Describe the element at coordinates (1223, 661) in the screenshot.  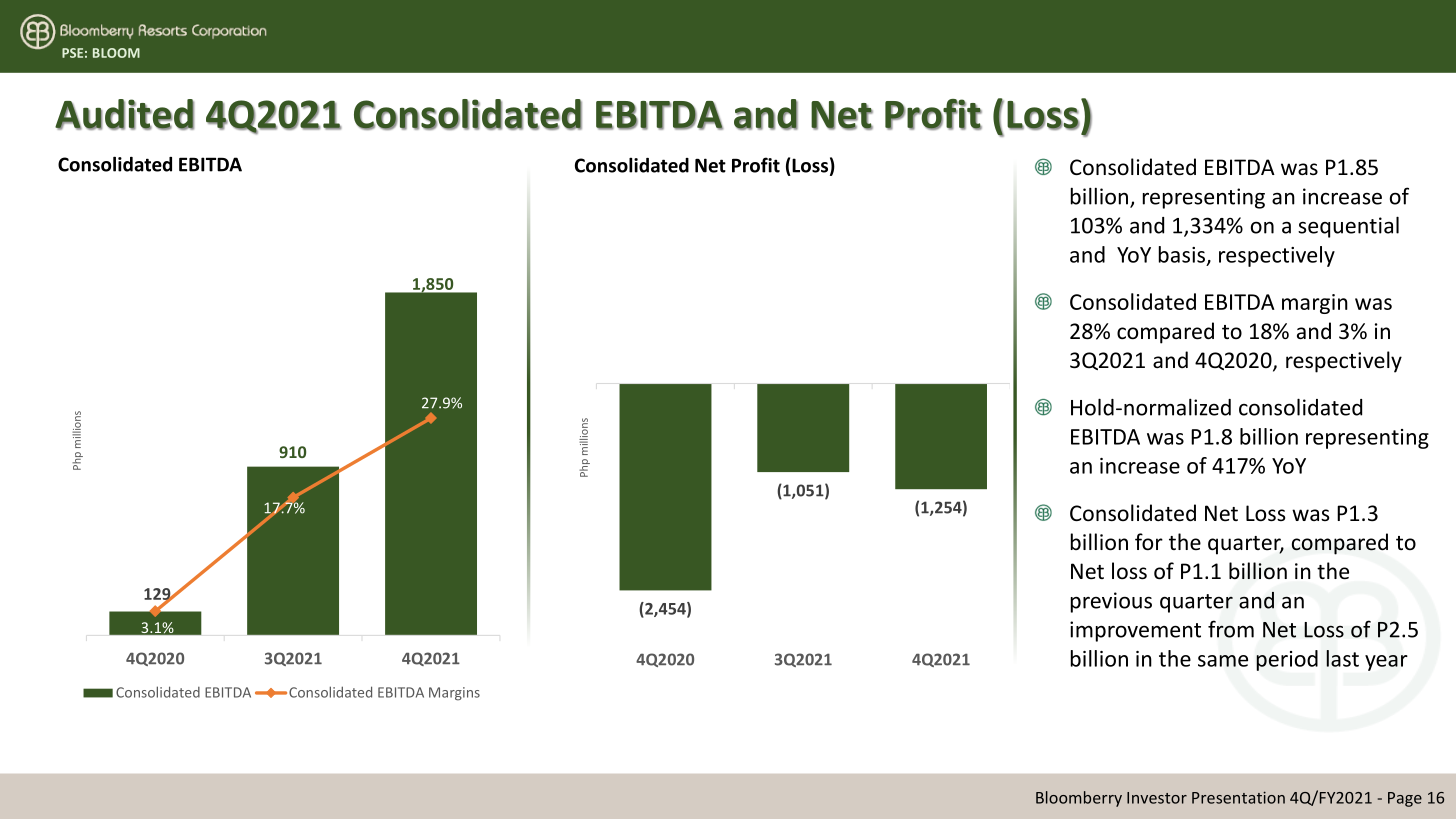
I see `same` at that location.
